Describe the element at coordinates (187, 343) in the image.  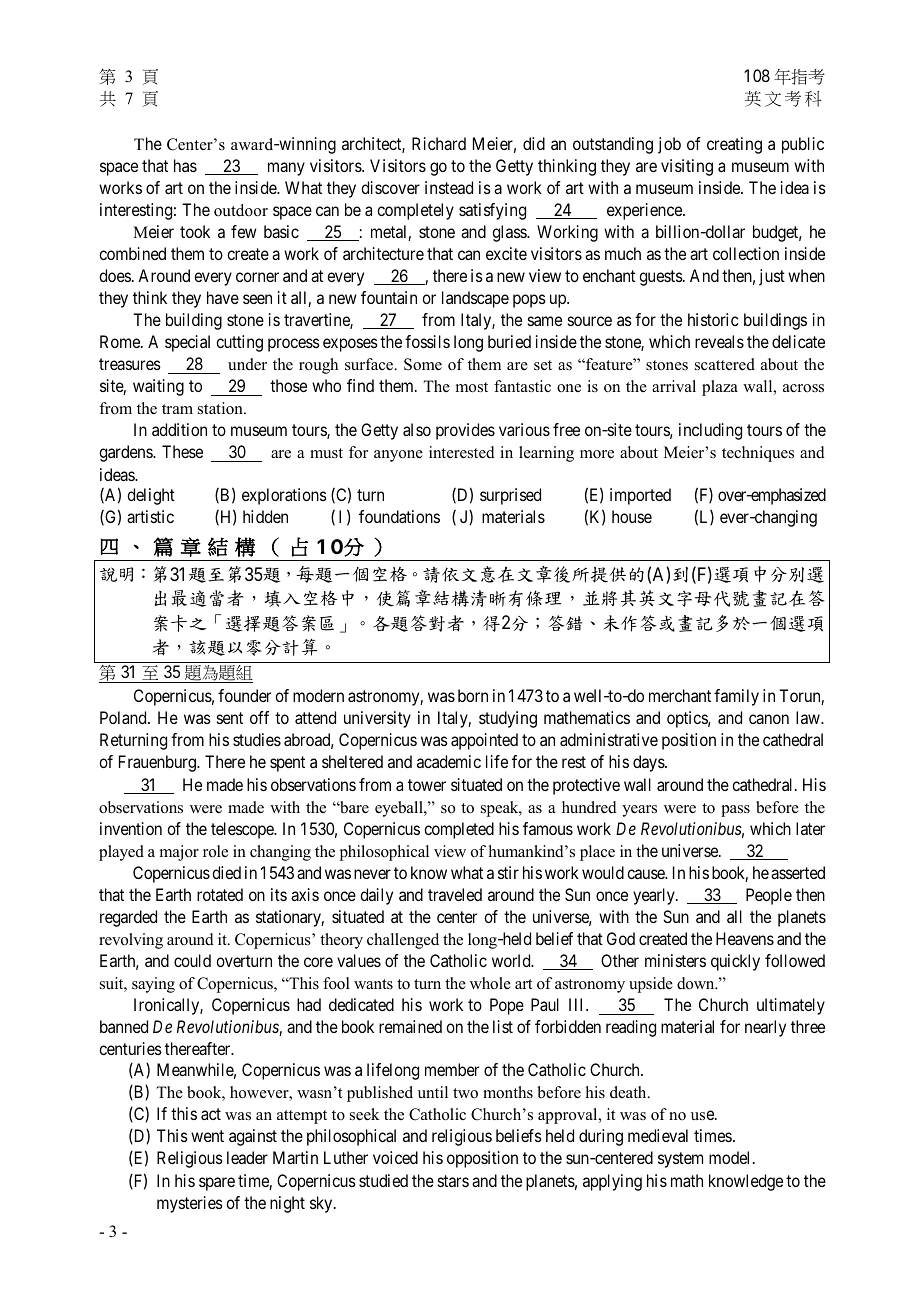
I see `special` at that location.
